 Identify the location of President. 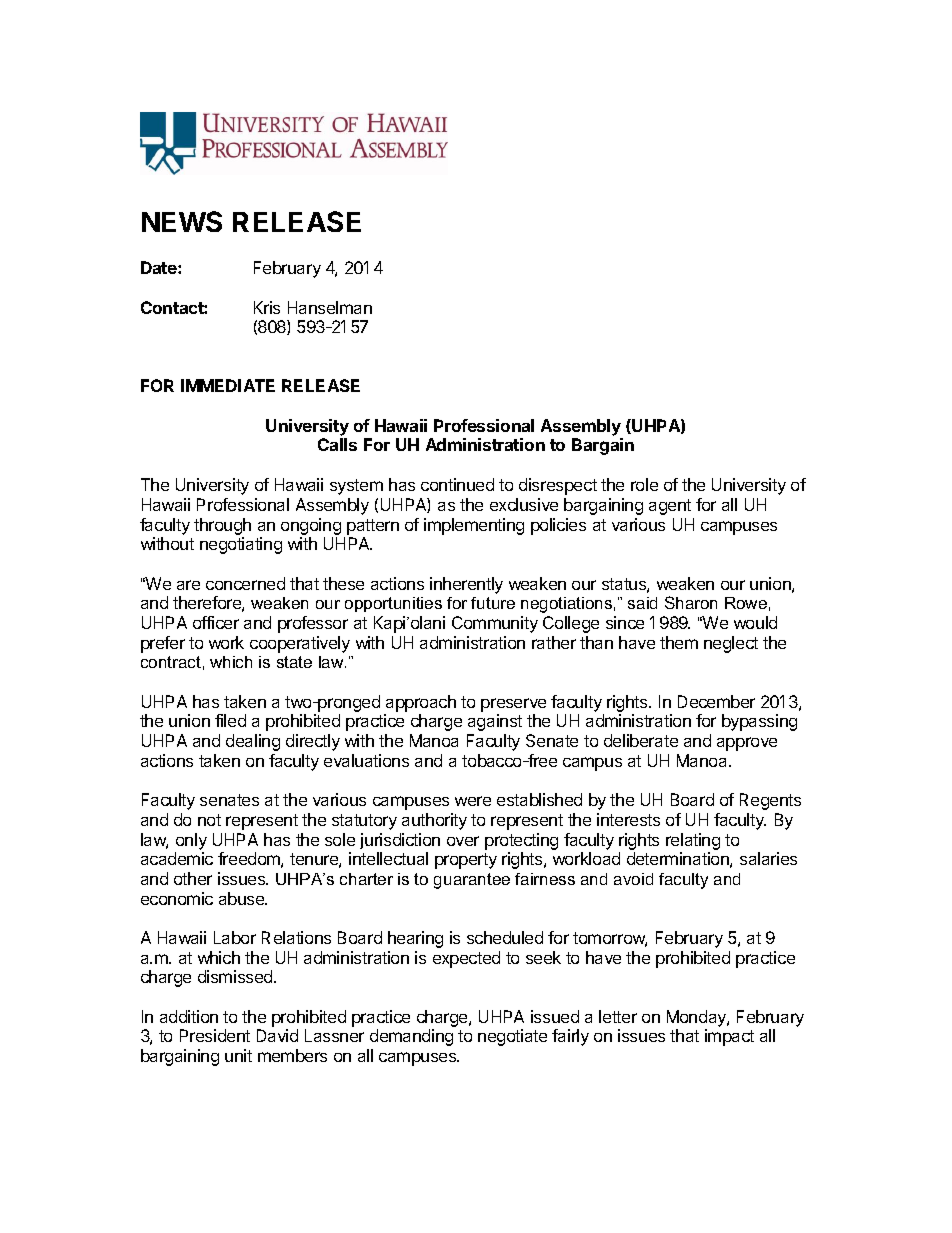
(215, 1035).
